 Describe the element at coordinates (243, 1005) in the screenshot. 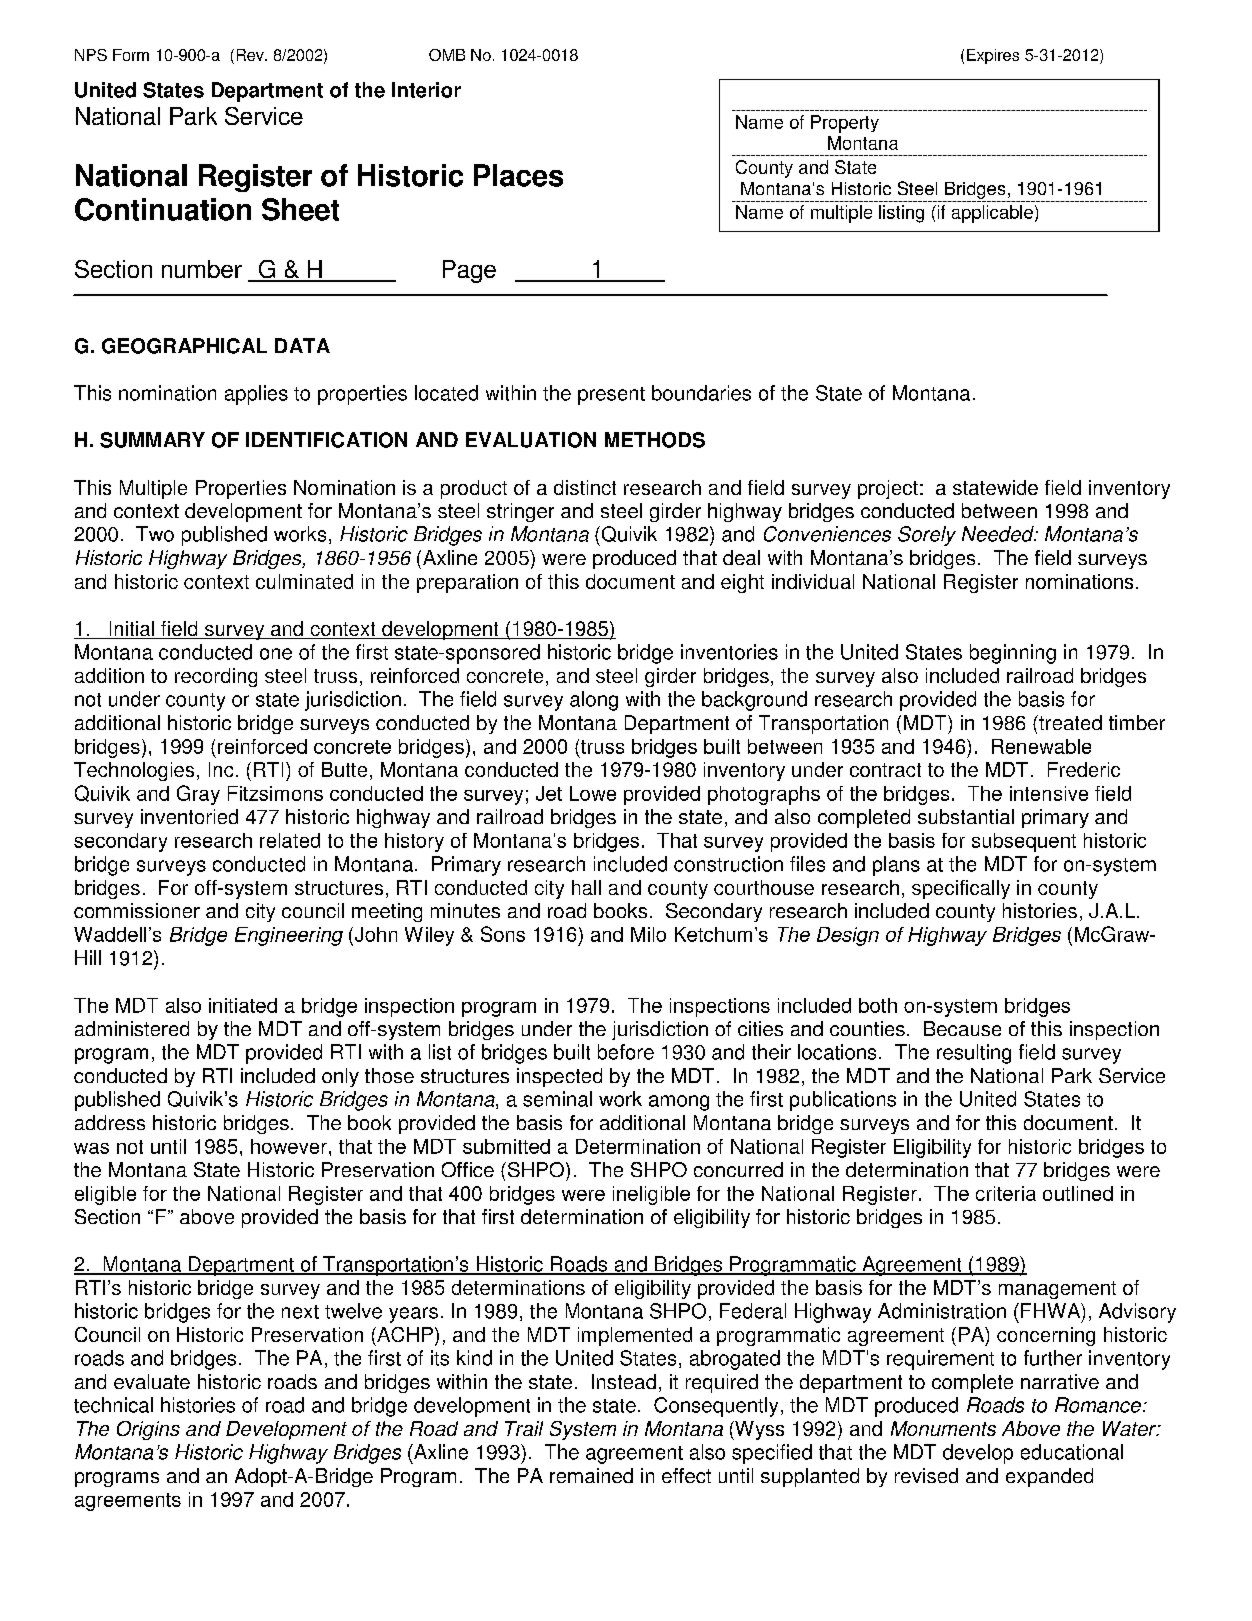

I see `initiated` at that location.
